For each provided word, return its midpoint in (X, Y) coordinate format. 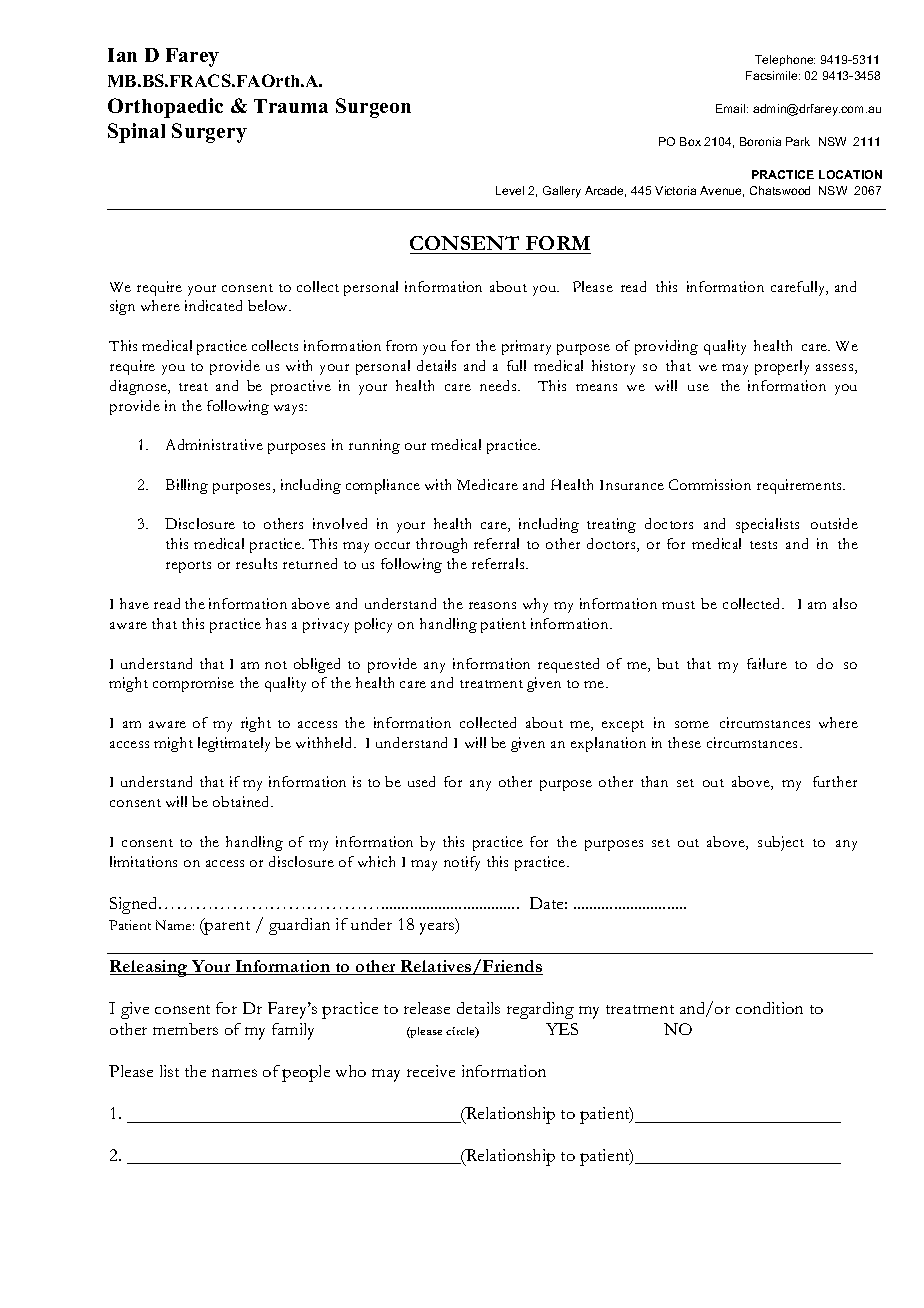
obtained (243, 801)
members (185, 1029)
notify (462, 863)
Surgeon (373, 108)
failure (767, 663)
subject (781, 843)
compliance (383, 486)
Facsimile (773, 75)
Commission (710, 484)
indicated (213, 305)
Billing (187, 486)
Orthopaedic (165, 108)
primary (526, 347)
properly (782, 367)
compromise (193, 684)
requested (568, 665)
